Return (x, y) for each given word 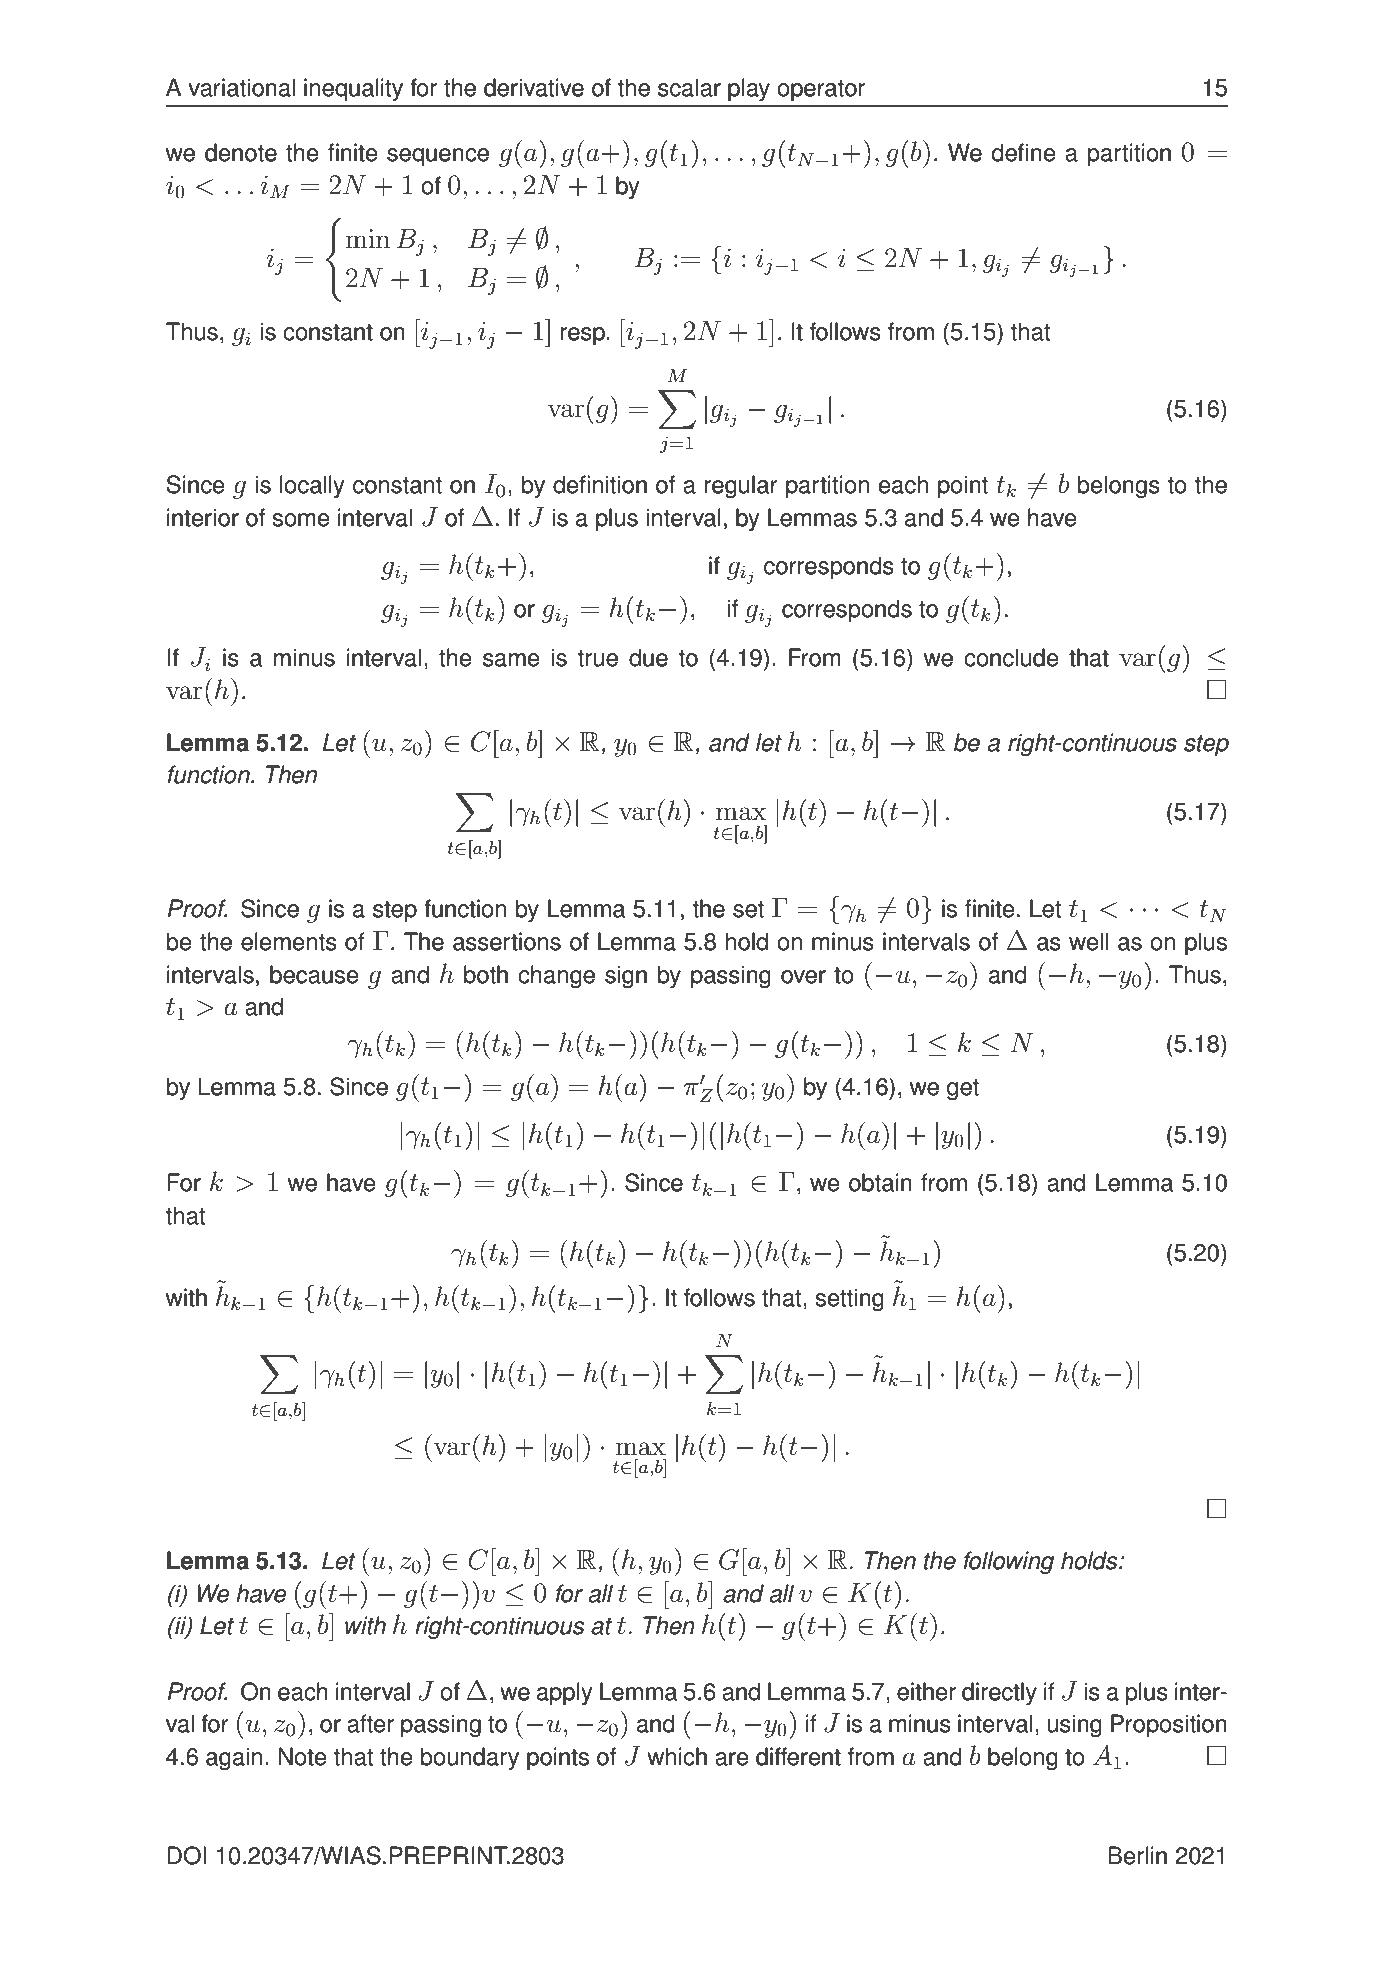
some (301, 520)
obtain (880, 1182)
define (1024, 152)
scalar (689, 87)
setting (850, 1299)
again (234, 1758)
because (314, 974)
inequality (353, 90)
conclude (1011, 657)
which (677, 1756)
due (648, 657)
